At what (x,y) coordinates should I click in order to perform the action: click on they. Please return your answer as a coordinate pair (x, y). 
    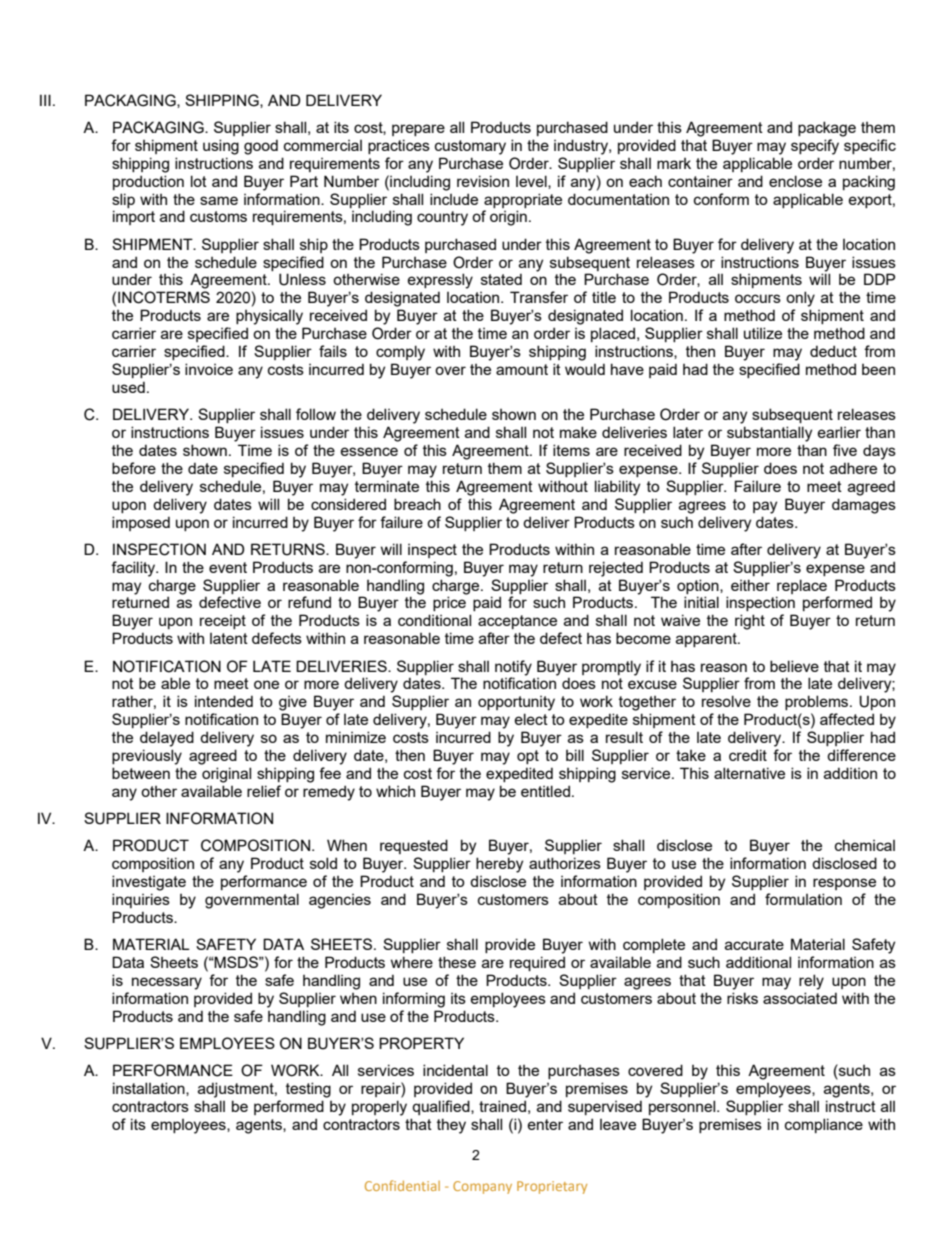
    Looking at the image, I should click on (451, 1126).
